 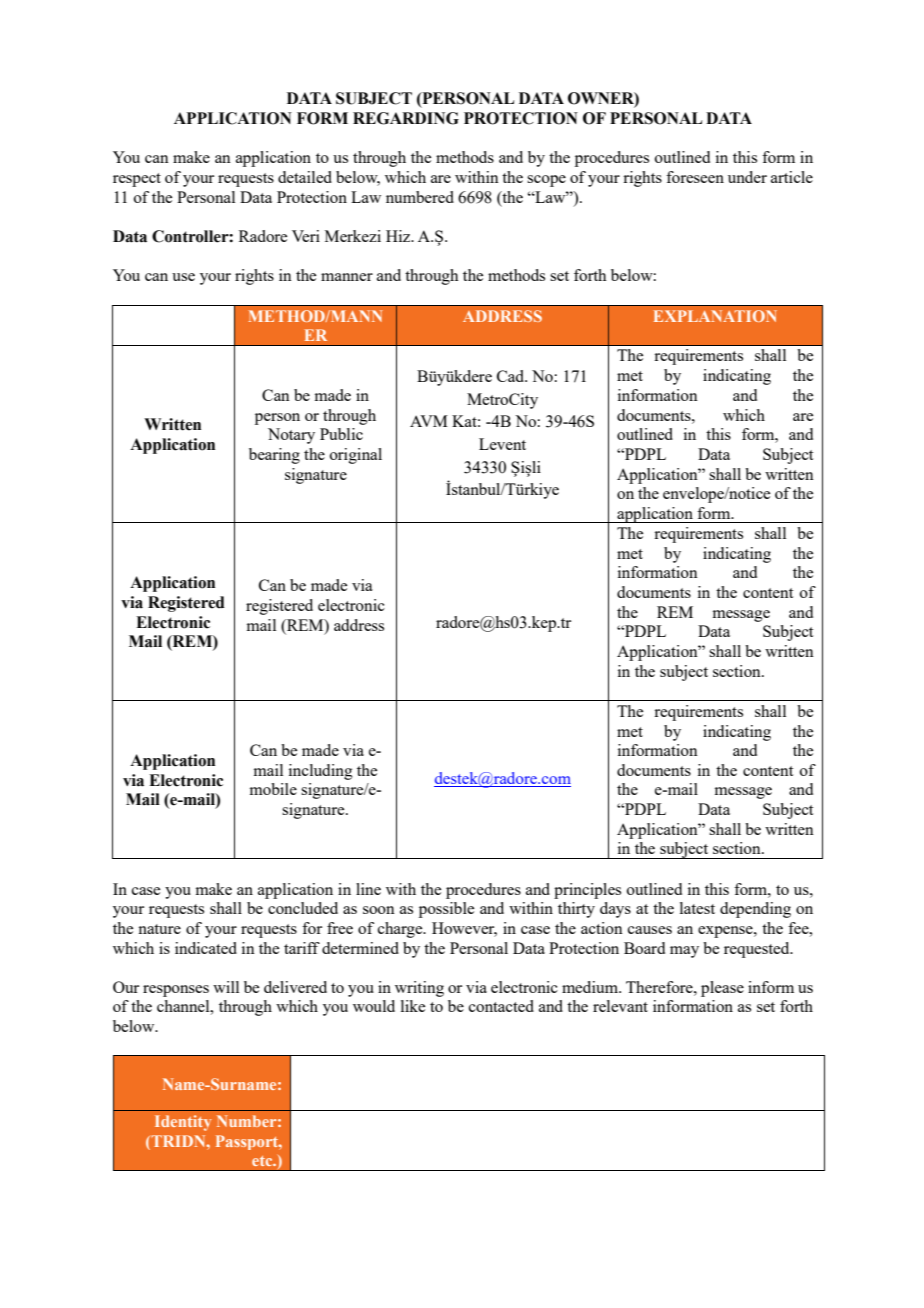 What do you see at coordinates (356, 456) in the document?
I see `original` at bounding box center [356, 456].
